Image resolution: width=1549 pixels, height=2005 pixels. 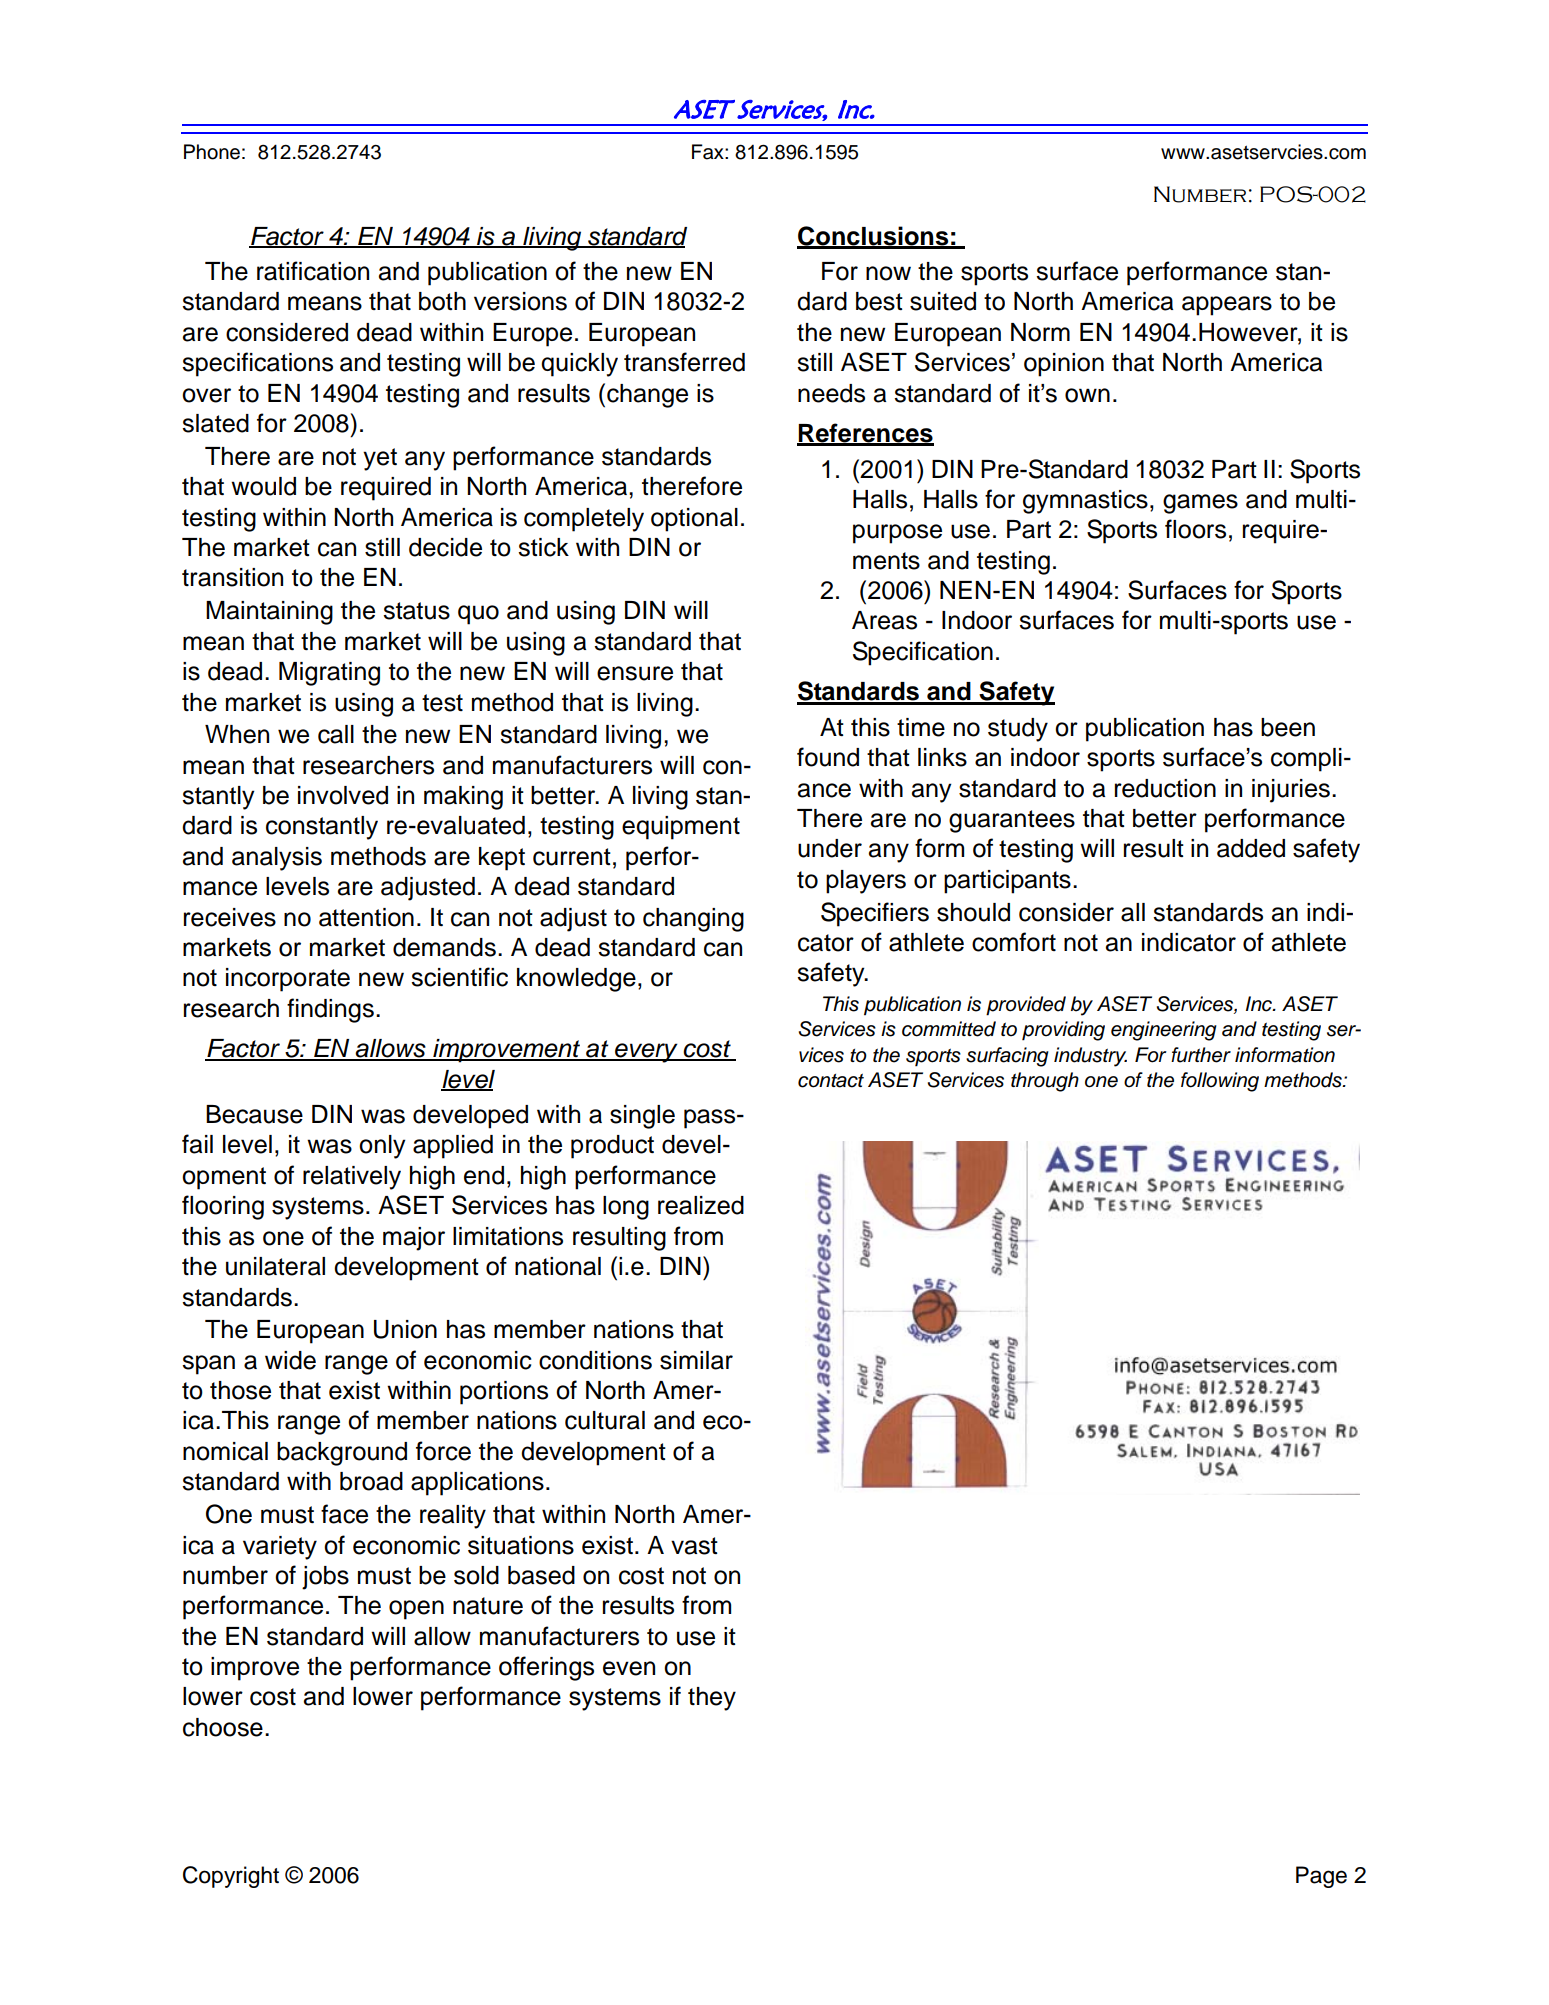 What do you see at coordinates (831, 1080) in the page?
I see `contact` at bounding box center [831, 1080].
